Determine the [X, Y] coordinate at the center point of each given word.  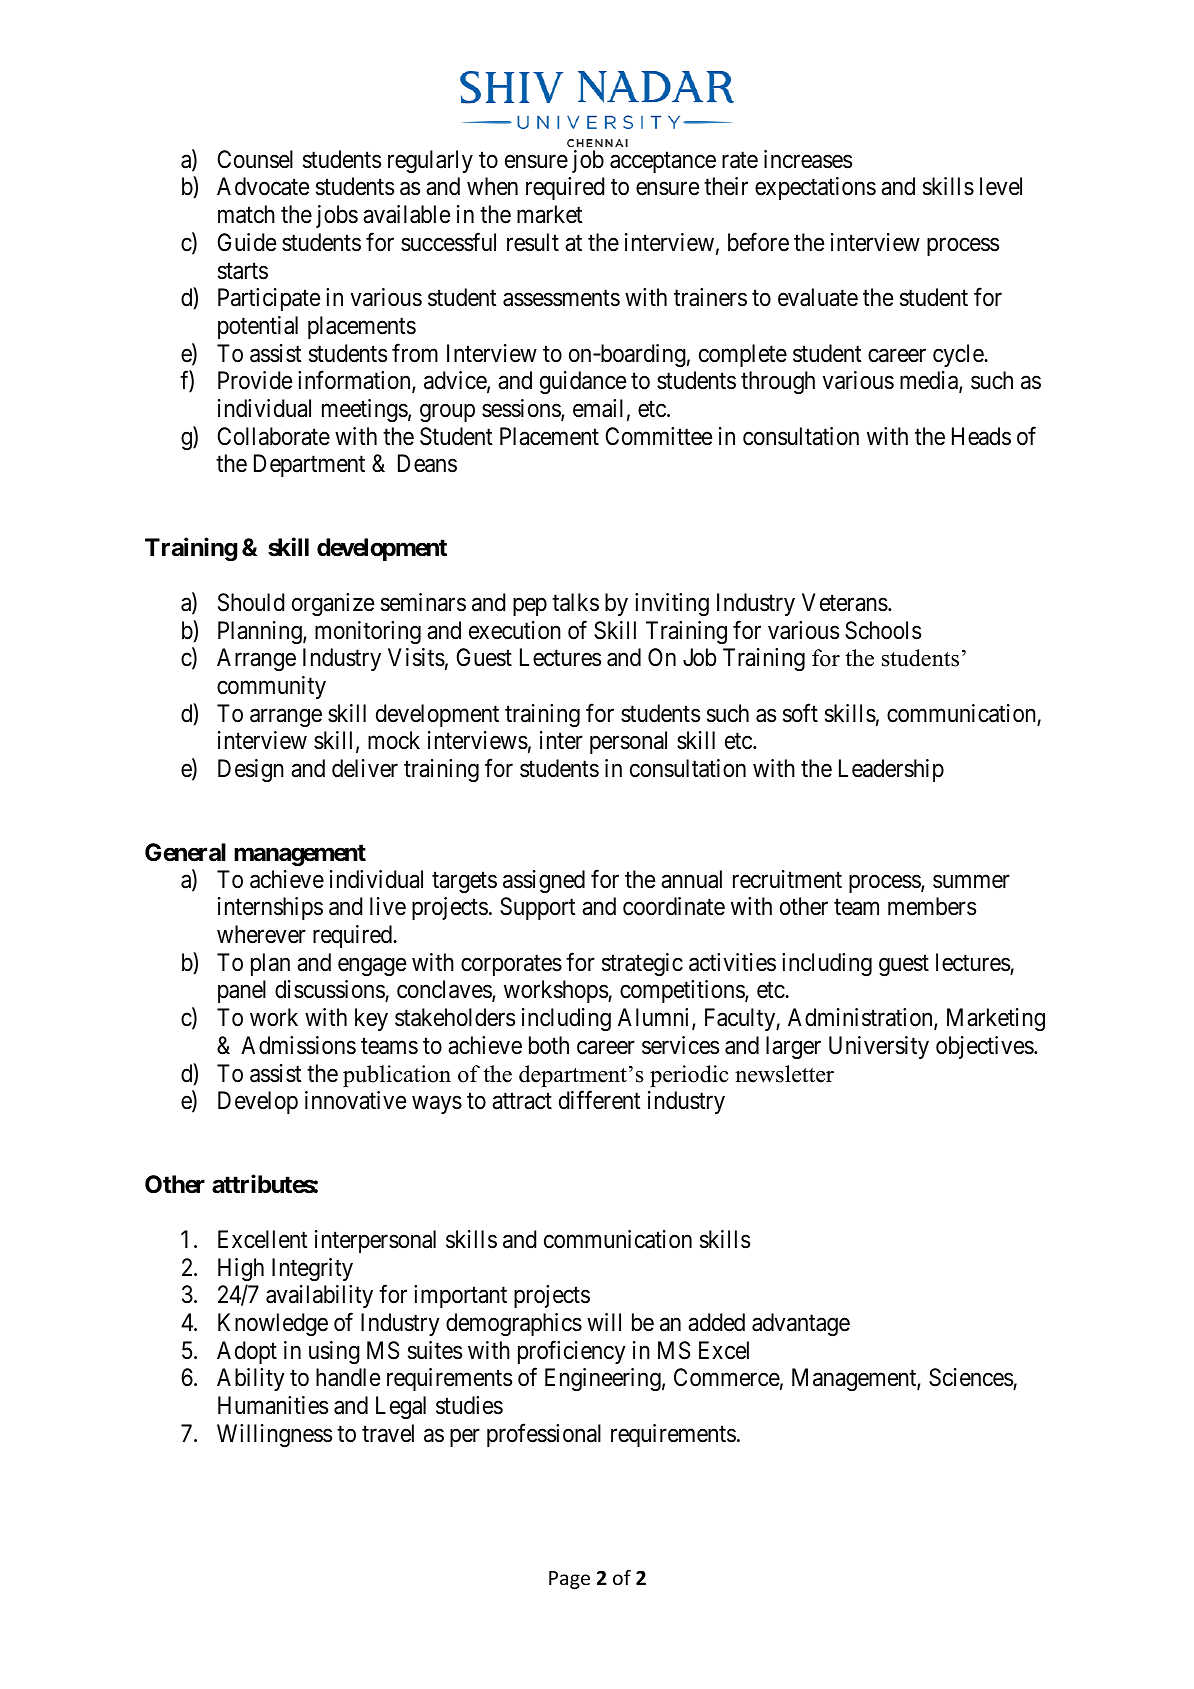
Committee [658, 436]
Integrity [312, 1269]
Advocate [263, 186]
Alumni [655, 1018]
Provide [255, 380]
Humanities [273, 1405]
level [1001, 186]
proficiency [572, 1352]
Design [251, 770]
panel [242, 991]
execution [515, 630]
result [533, 242]
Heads [981, 436]
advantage [801, 1324]
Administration [861, 1018]
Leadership [891, 770]
